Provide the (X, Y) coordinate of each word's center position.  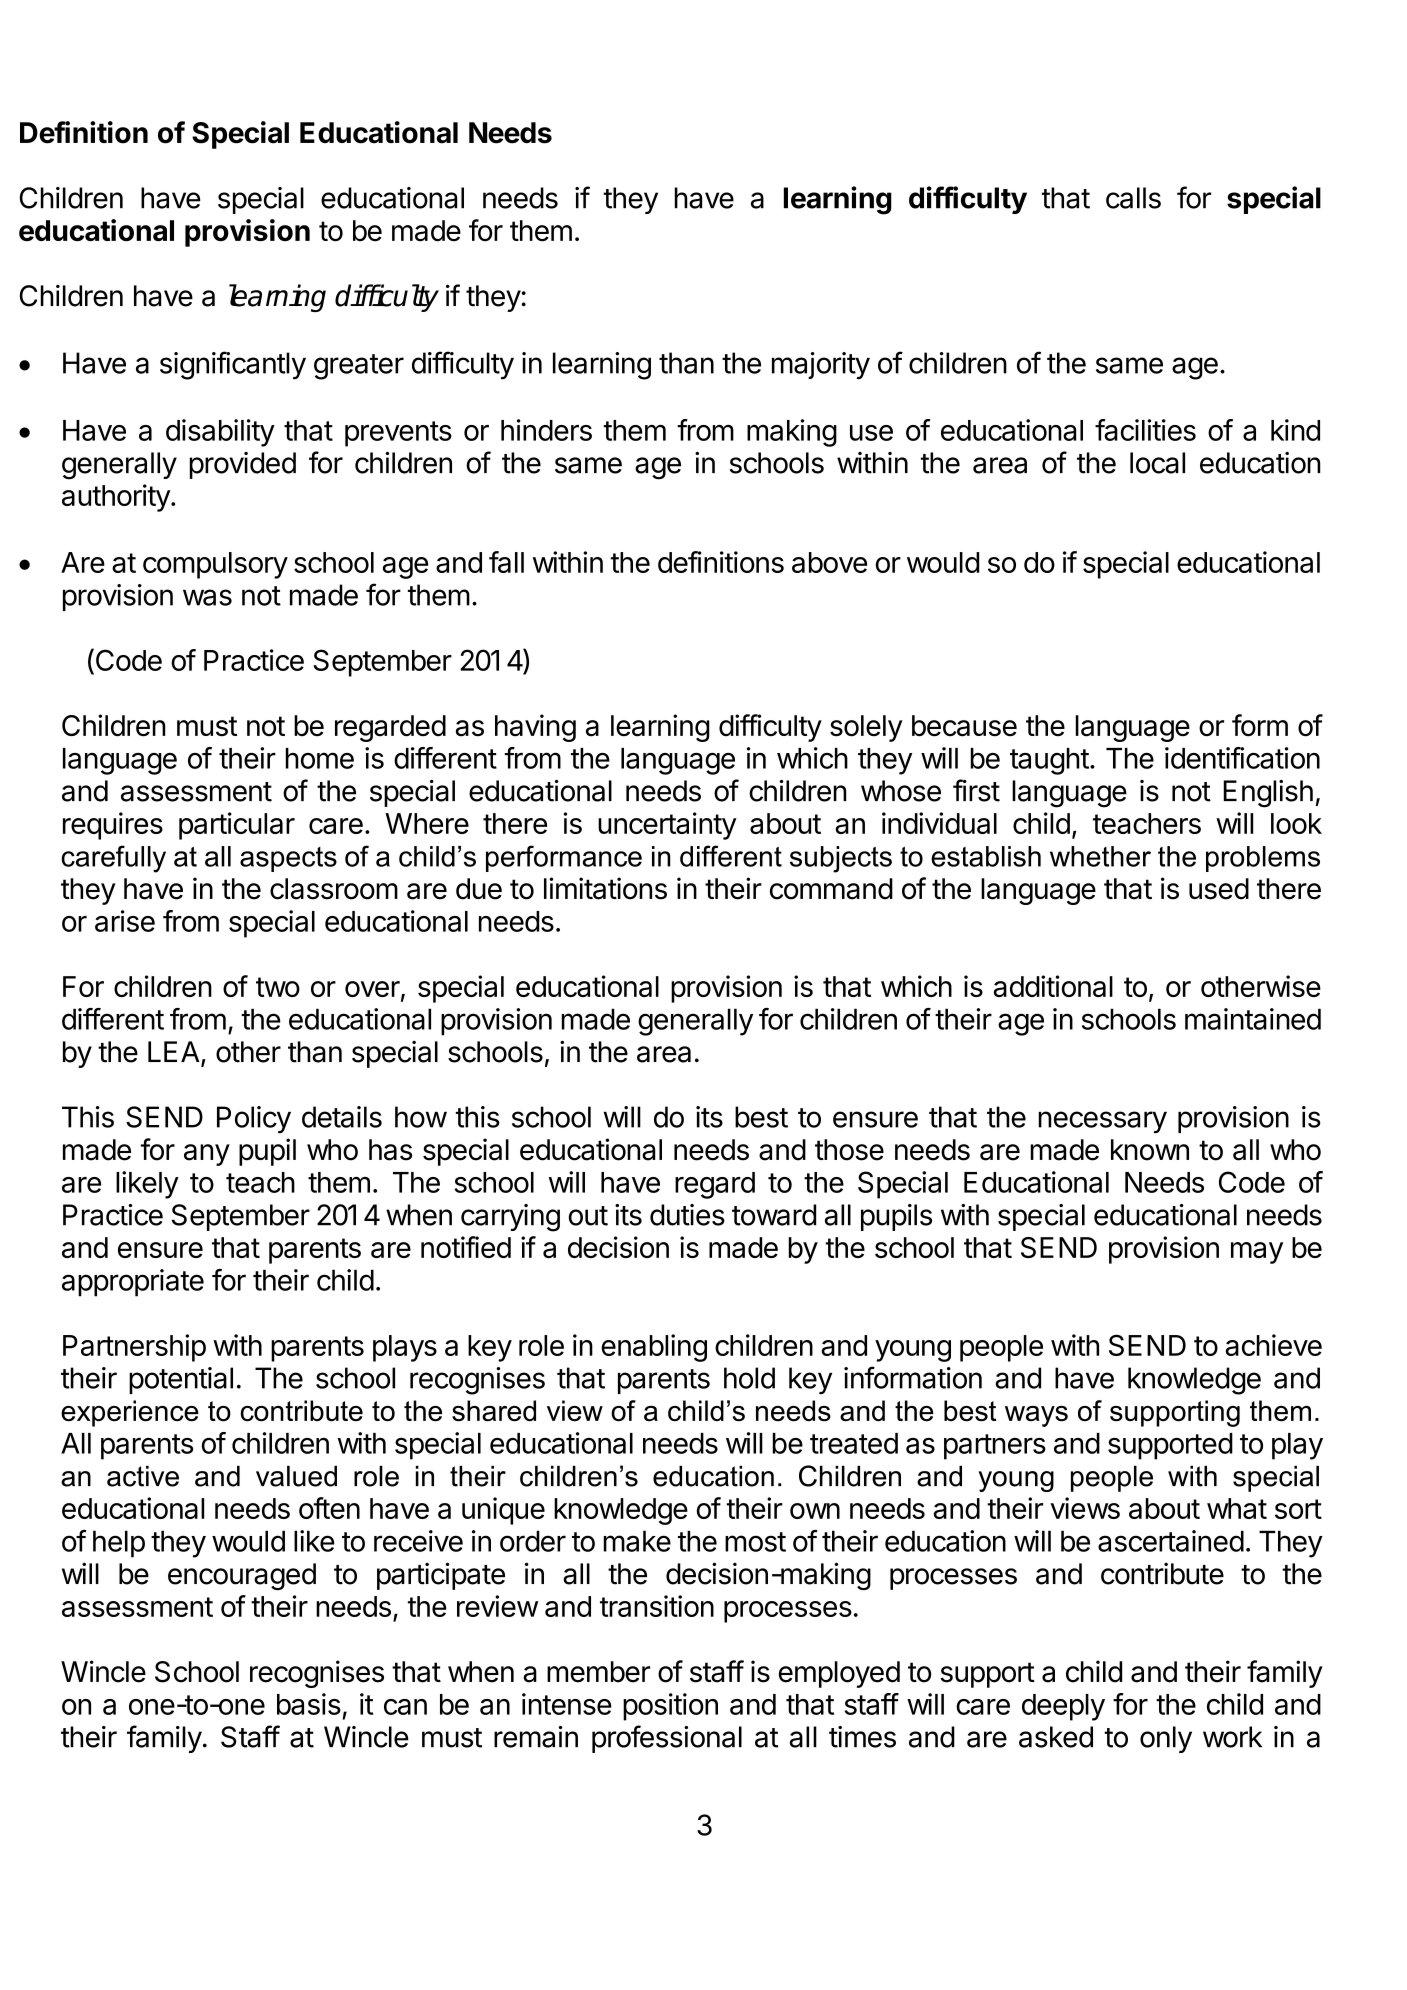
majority (821, 366)
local (1157, 463)
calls (1133, 198)
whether (1100, 856)
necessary (1103, 1122)
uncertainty (667, 826)
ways (1036, 1416)
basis (309, 1704)
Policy (254, 1120)
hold (749, 1378)
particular (237, 826)
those (849, 1150)
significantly (233, 365)
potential (181, 1380)
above (829, 562)
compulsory (215, 565)
